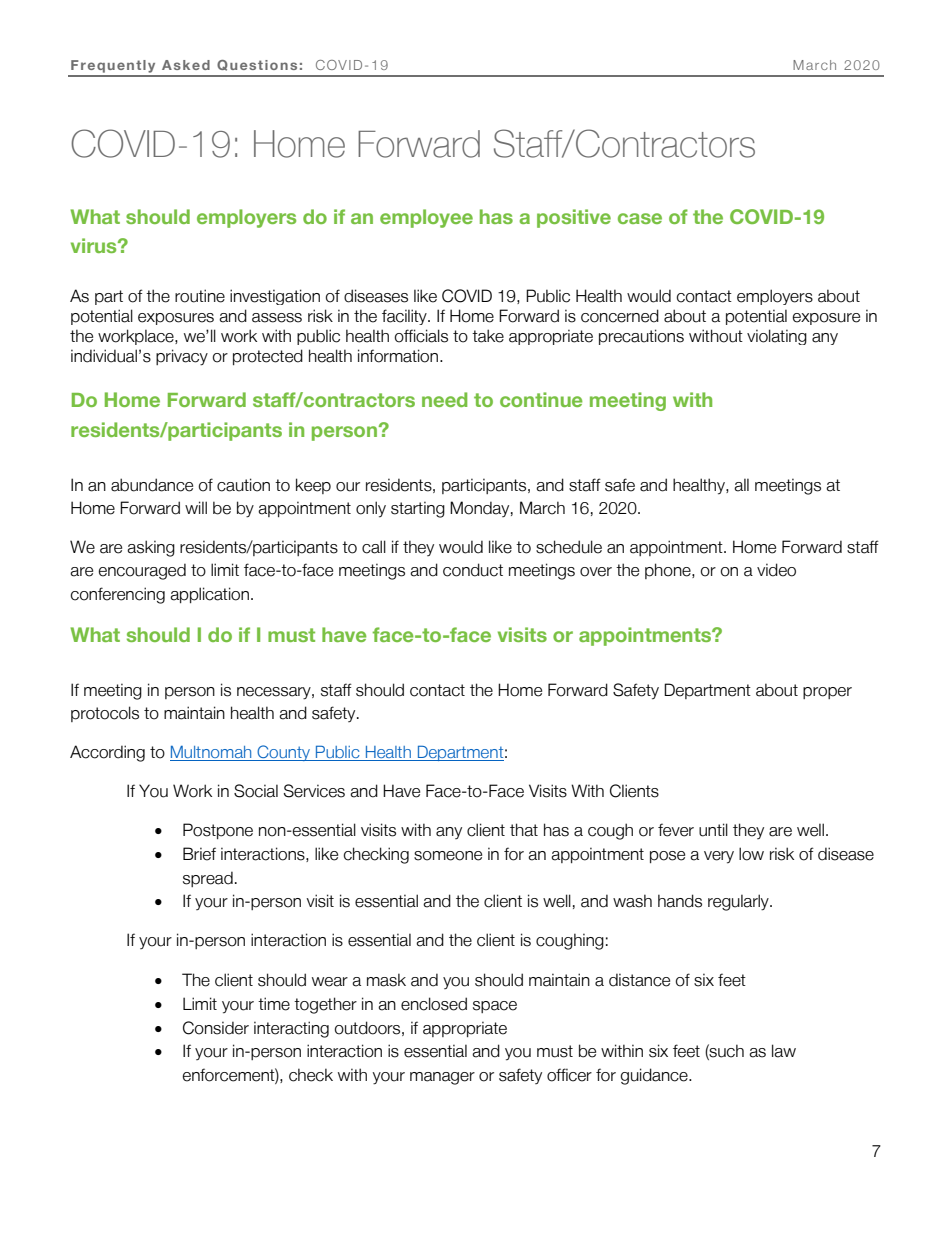 This page has height=1233, width=952. What do you see at coordinates (426, 218) in the page?
I see `employee` at bounding box center [426, 218].
